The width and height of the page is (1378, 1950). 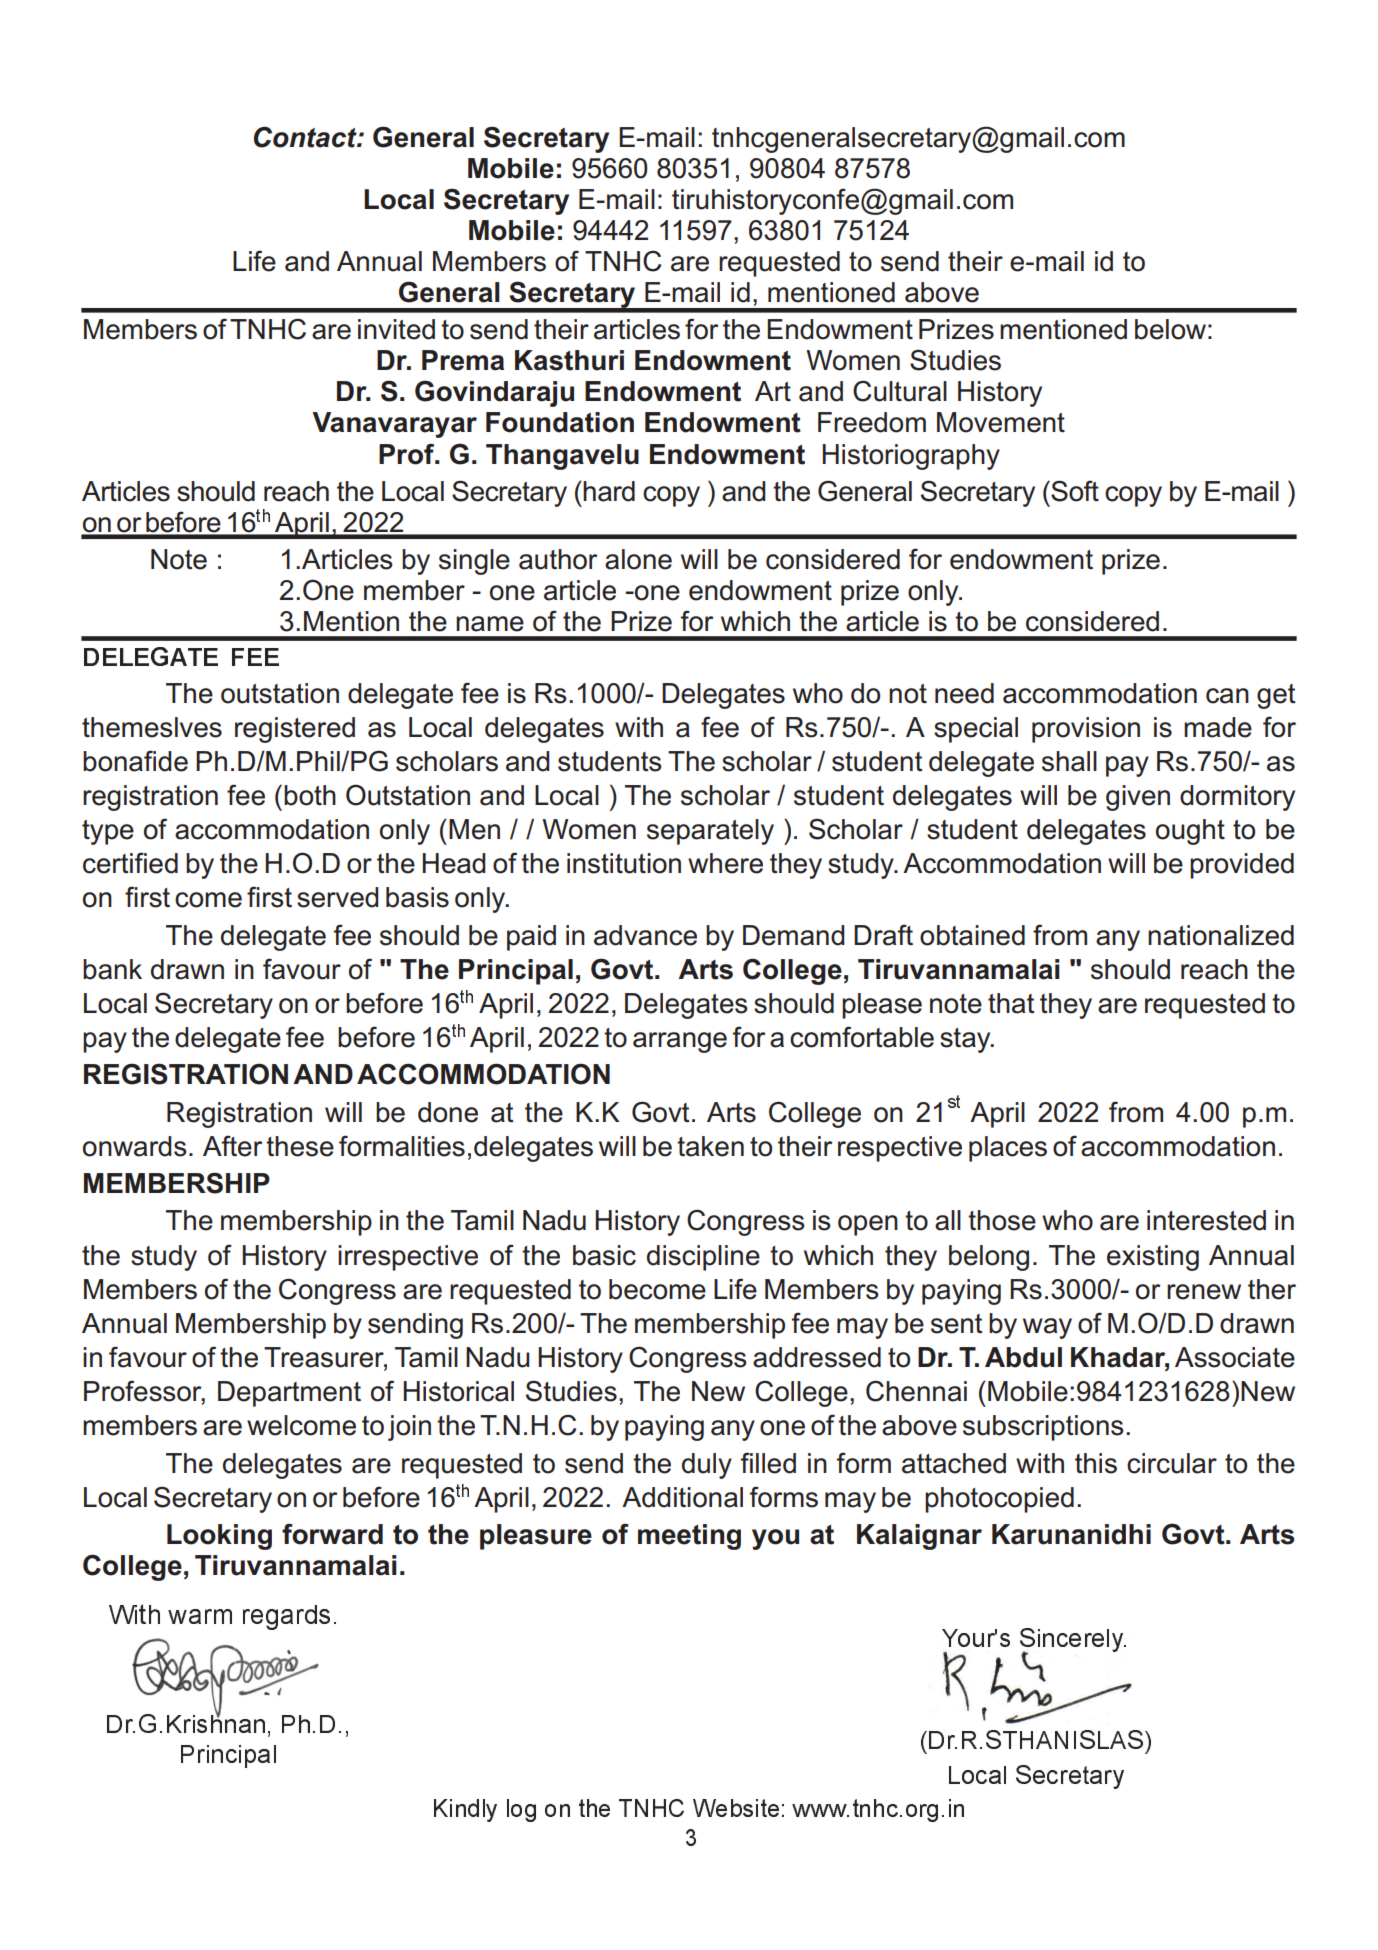 What do you see at coordinates (560, 422) in the page?
I see `Foundation` at bounding box center [560, 422].
